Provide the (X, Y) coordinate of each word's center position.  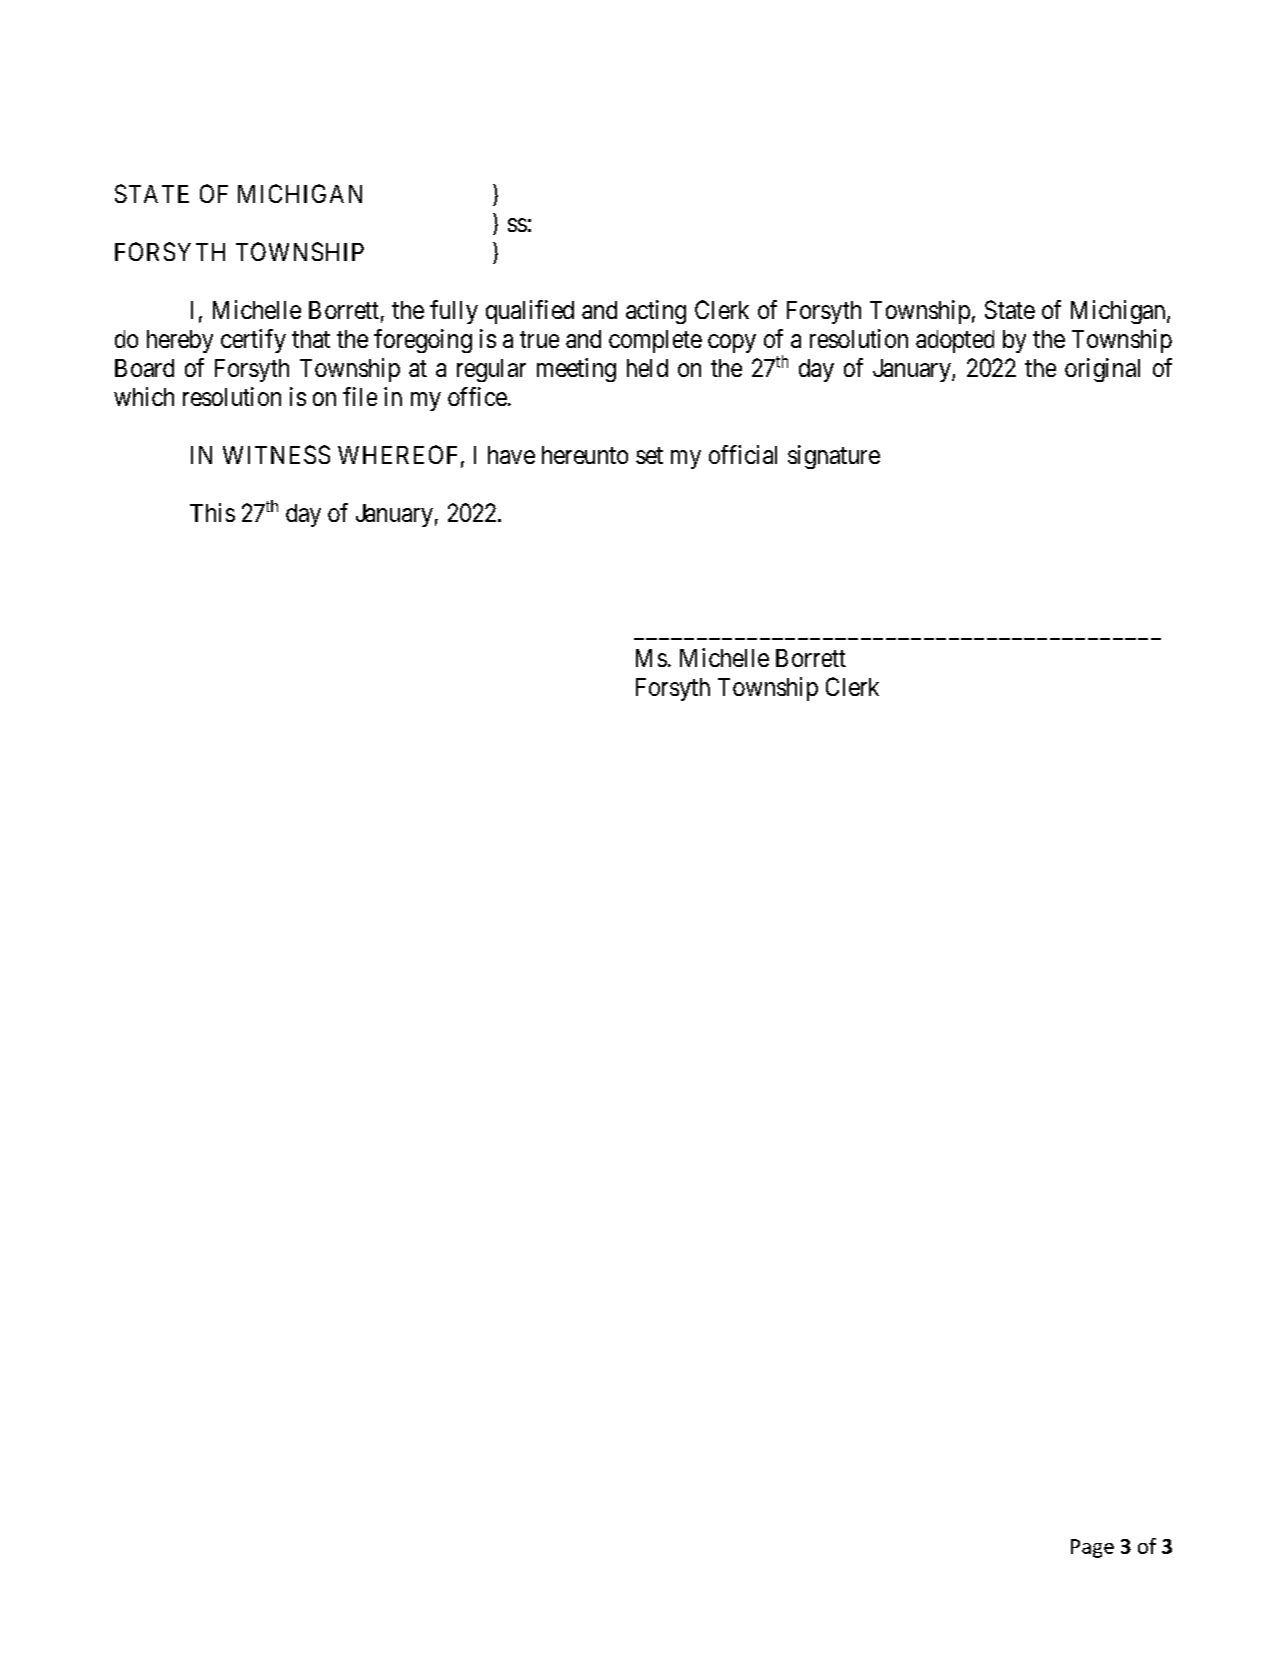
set (649, 455)
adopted (955, 341)
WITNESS (276, 454)
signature (834, 457)
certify (253, 341)
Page (1092, 1548)
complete (655, 341)
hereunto (585, 455)
